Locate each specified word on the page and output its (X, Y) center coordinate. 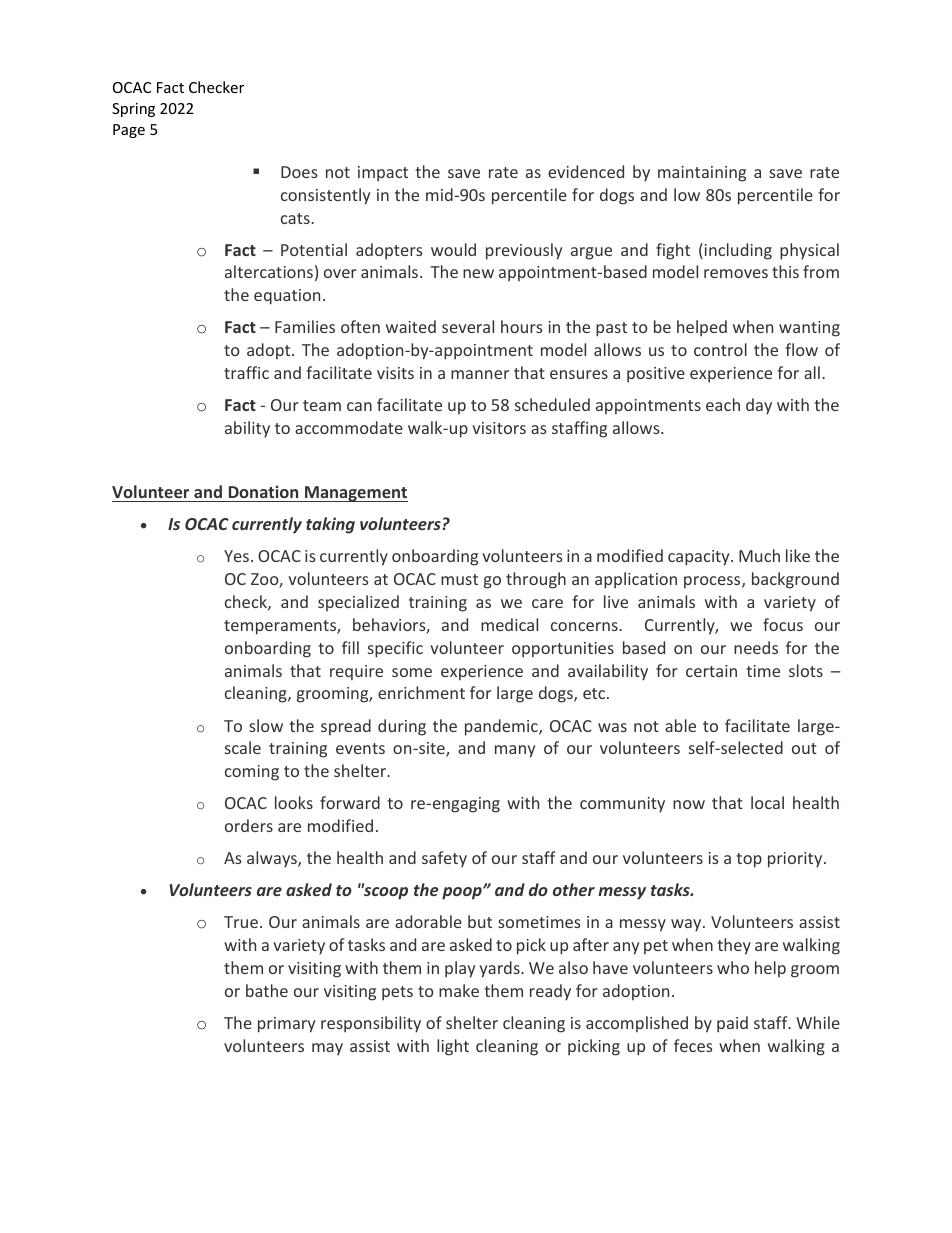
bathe (267, 990)
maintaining (702, 174)
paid (732, 1024)
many (515, 751)
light (453, 1047)
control (720, 349)
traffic (246, 372)
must (459, 579)
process (713, 582)
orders (249, 825)
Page (129, 131)
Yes (238, 556)
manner (480, 374)
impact (383, 174)
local (767, 802)
